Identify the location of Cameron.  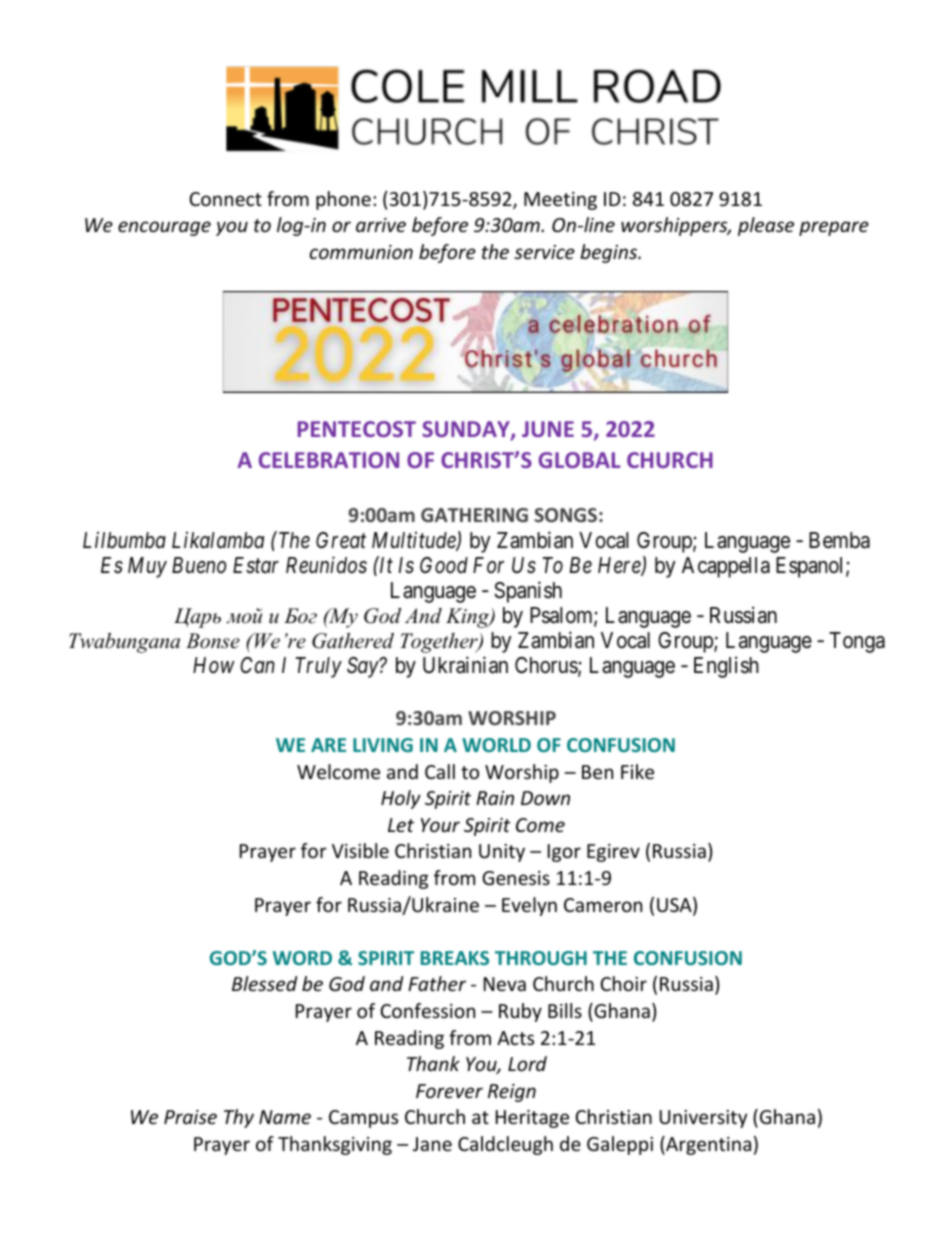
(603, 905).
